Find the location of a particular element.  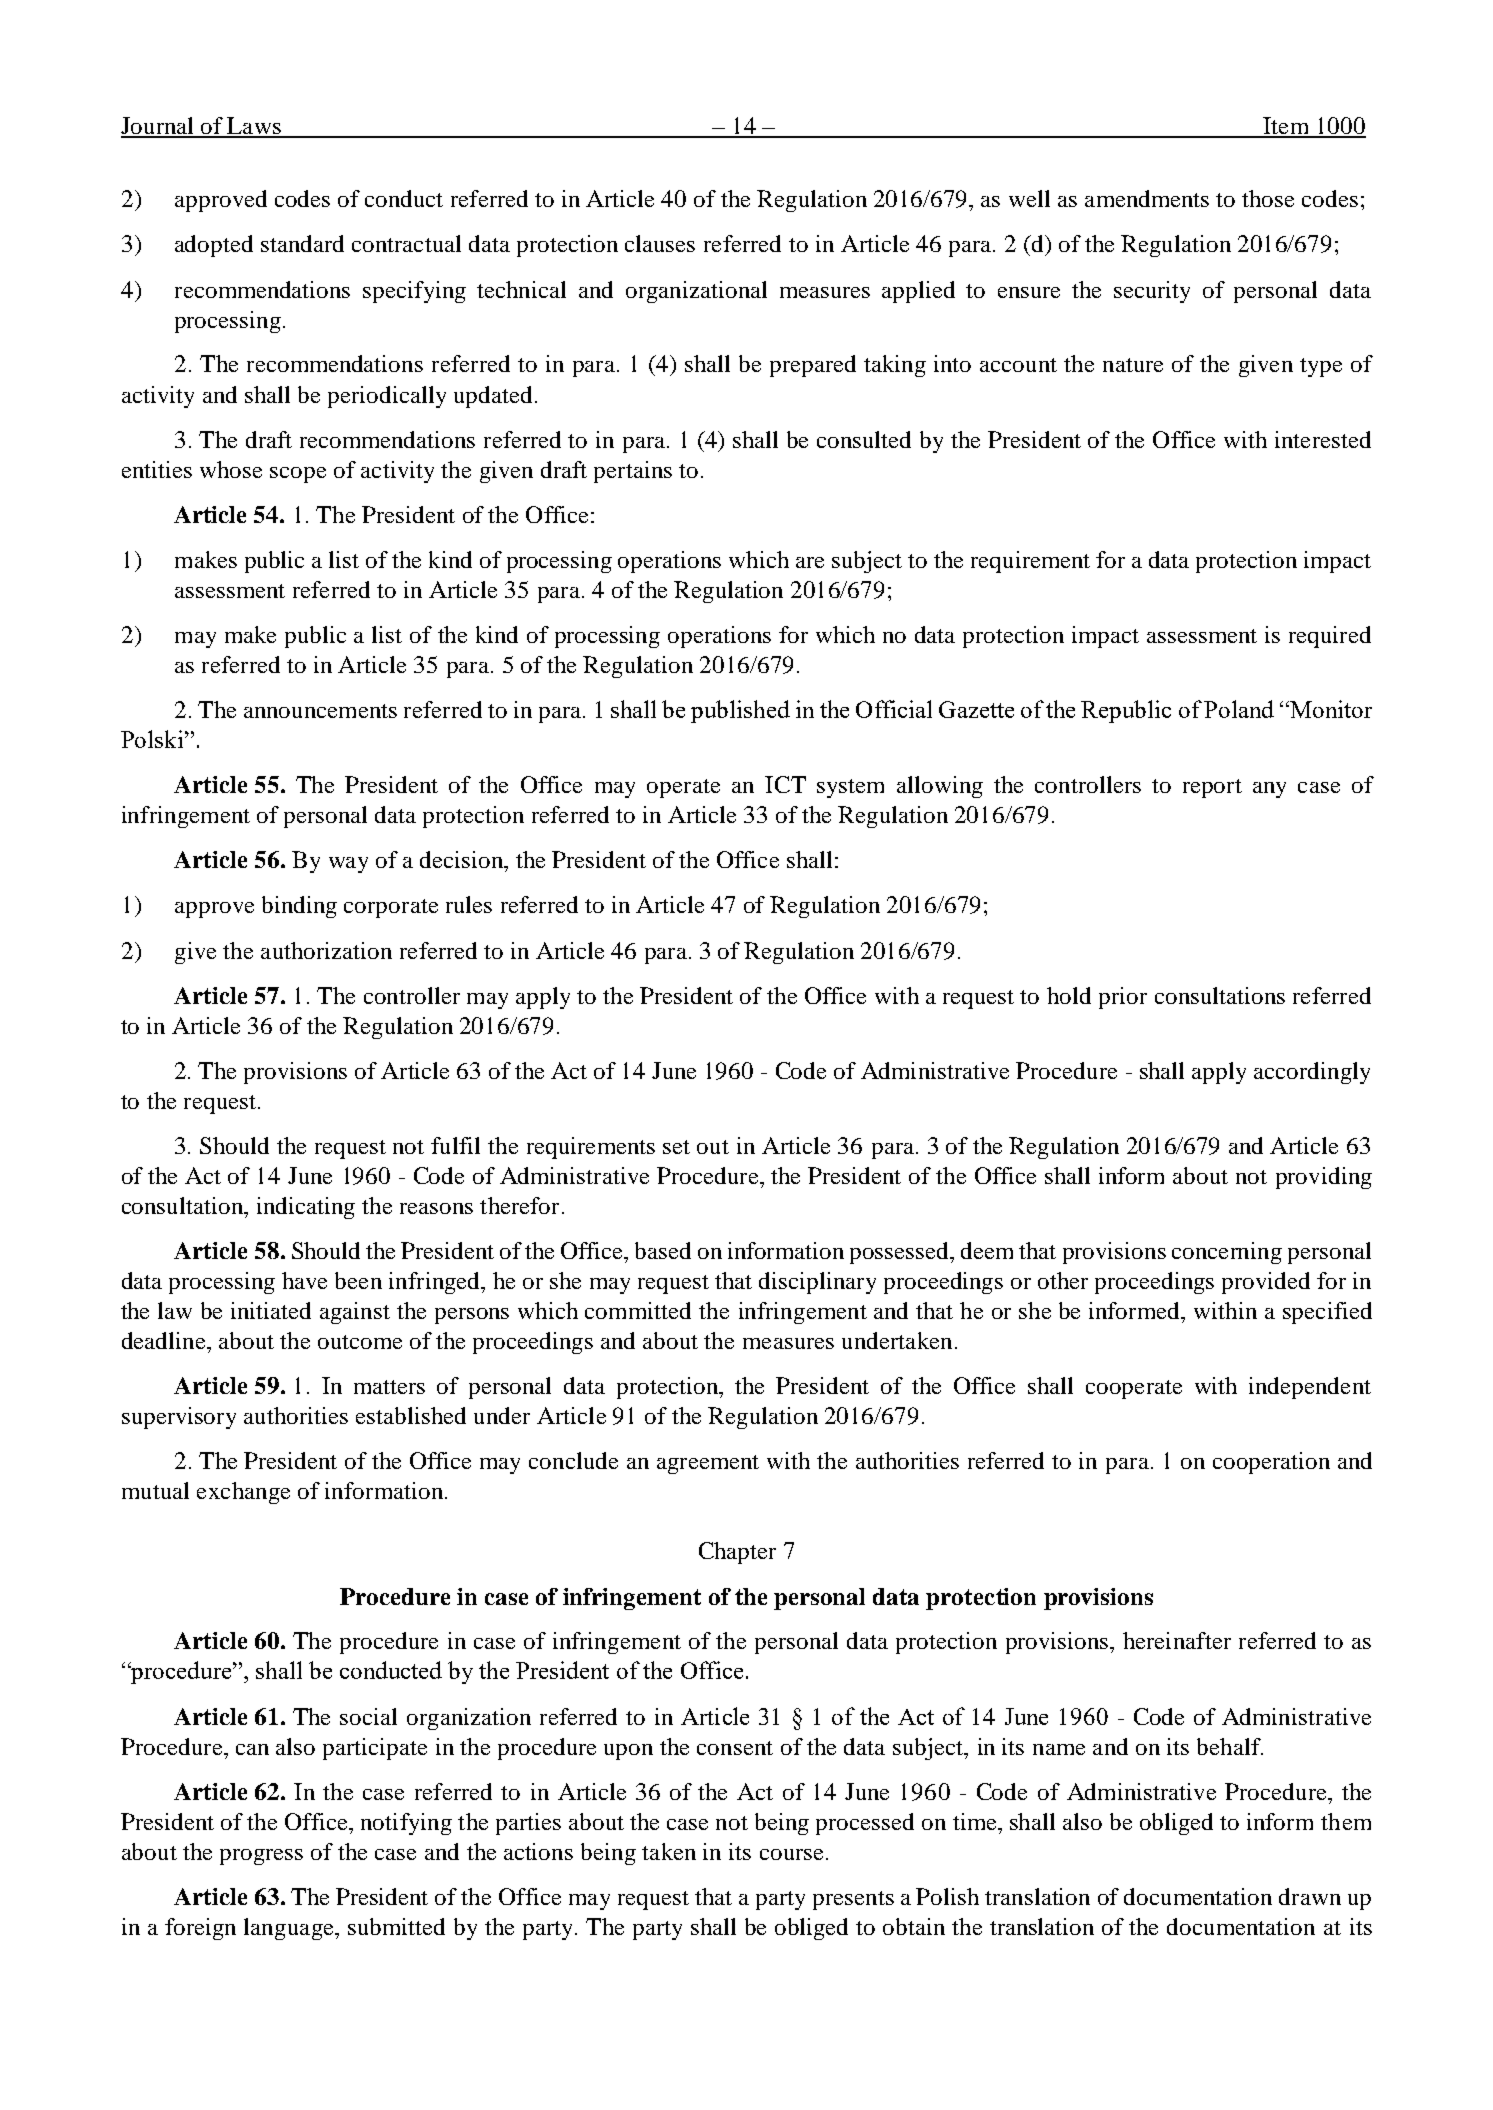

amendments is located at coordinates (1147, 198).
